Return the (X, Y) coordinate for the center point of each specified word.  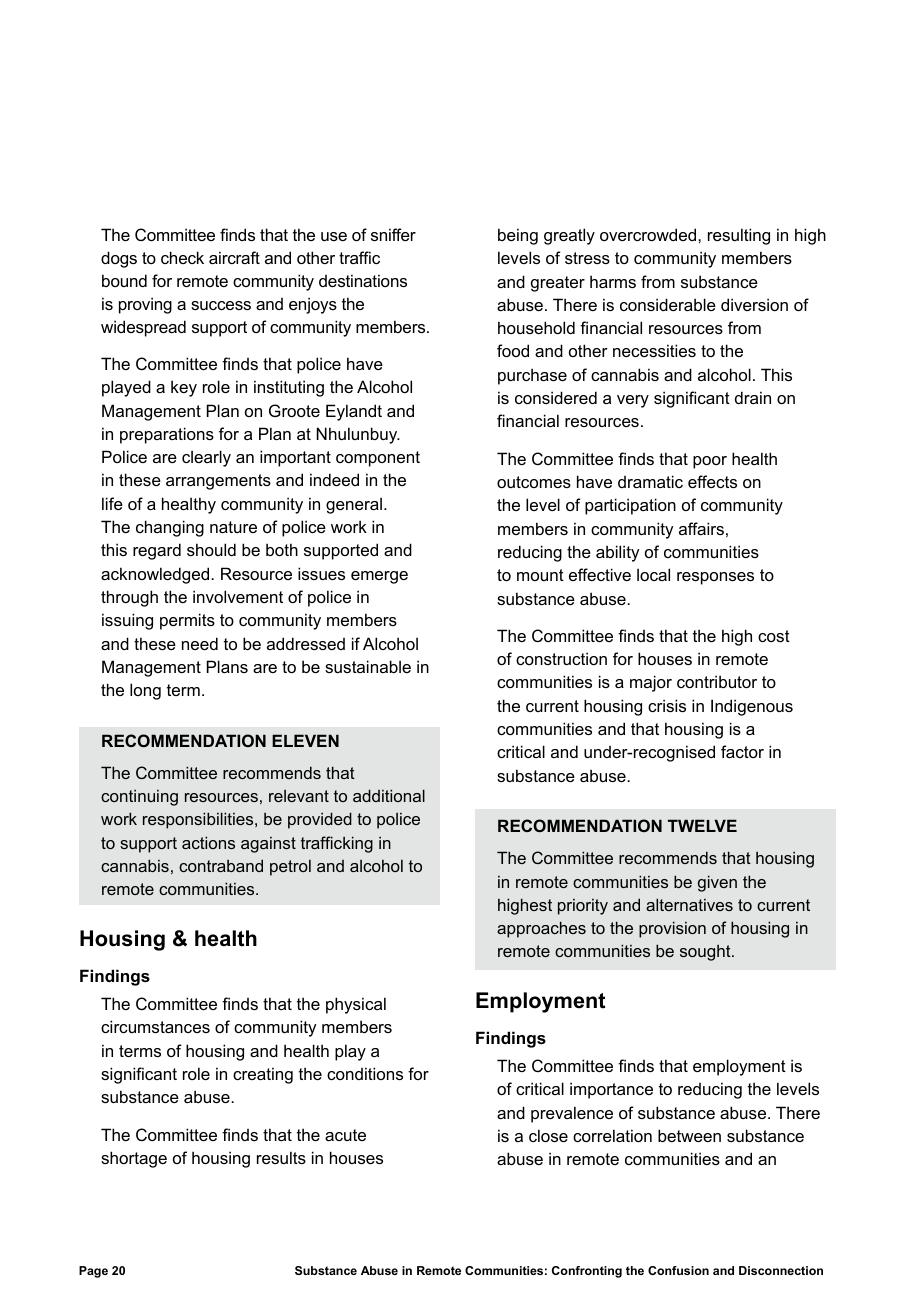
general (354, 505)
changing (170, 528)
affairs (701, 528)
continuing (139, 798)
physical (356, 1005)
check (182, 257)
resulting (739, 236)
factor (742, 751)
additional (389, 795)
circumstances (155, 1026)
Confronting (587, 1272)
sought (706, 953)
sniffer (393, 234)
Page (93, 1272)
